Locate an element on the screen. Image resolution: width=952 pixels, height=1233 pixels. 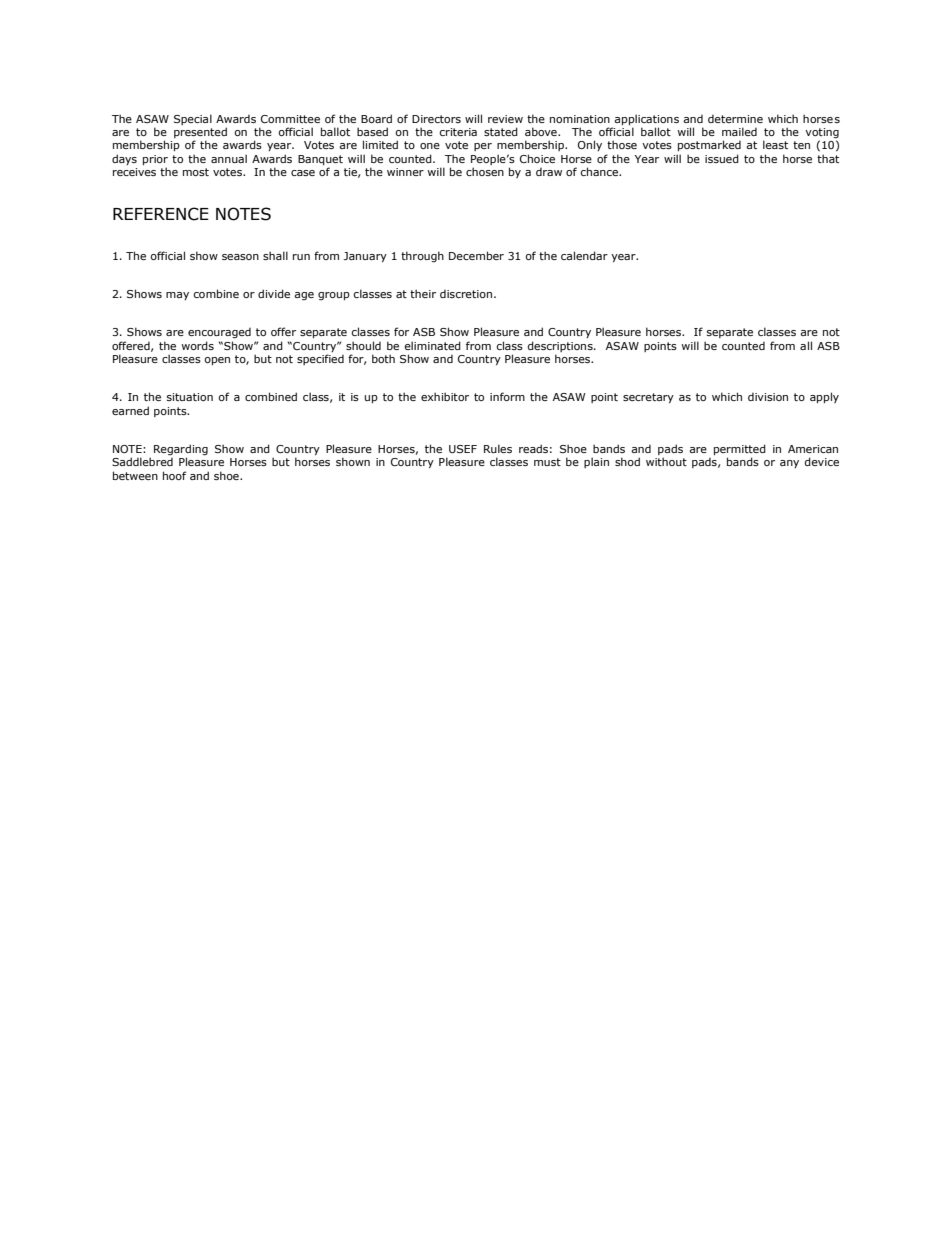
may is located at coordinates (177, 296).
